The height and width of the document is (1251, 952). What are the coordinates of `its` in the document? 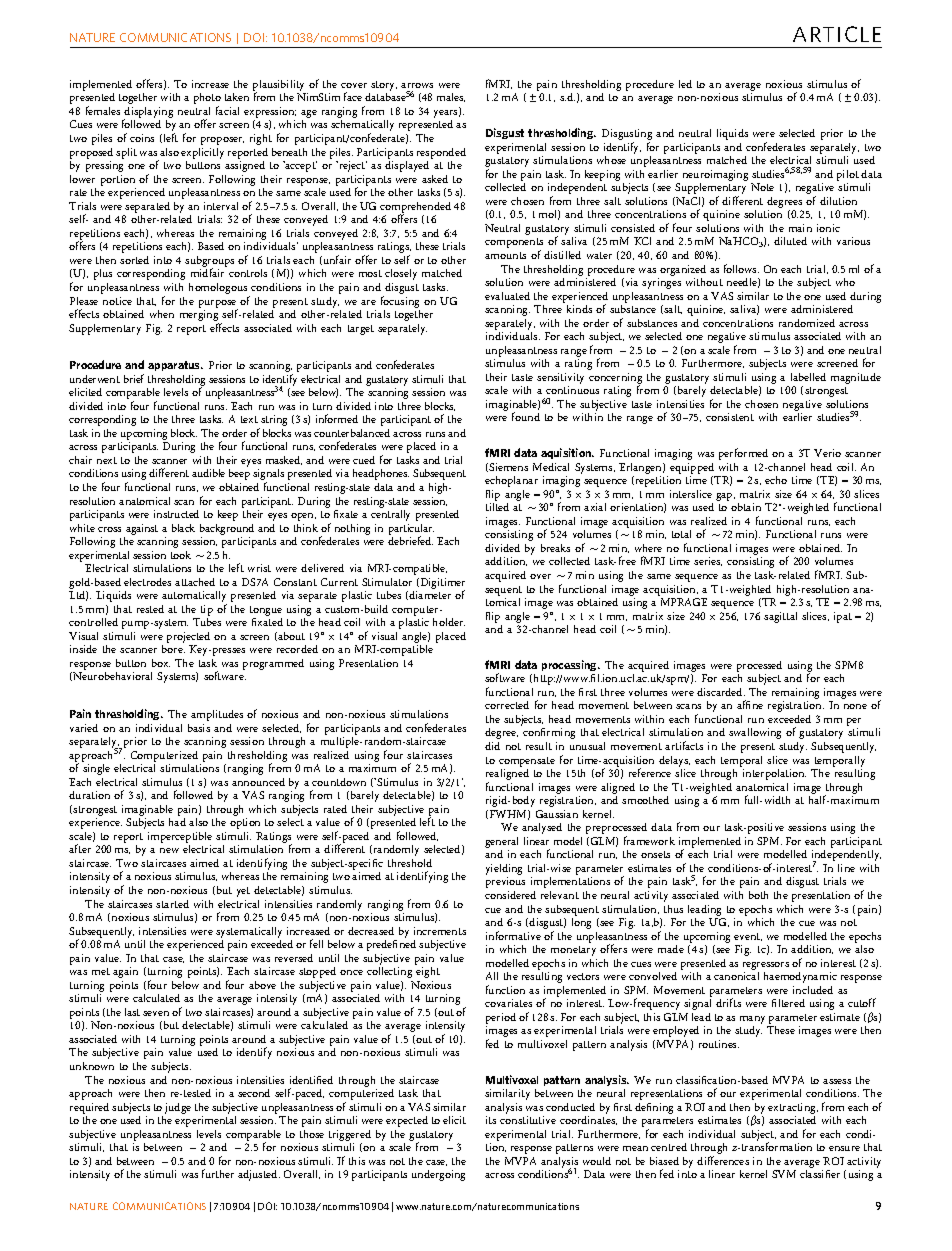 It's located at (491, 1120).
